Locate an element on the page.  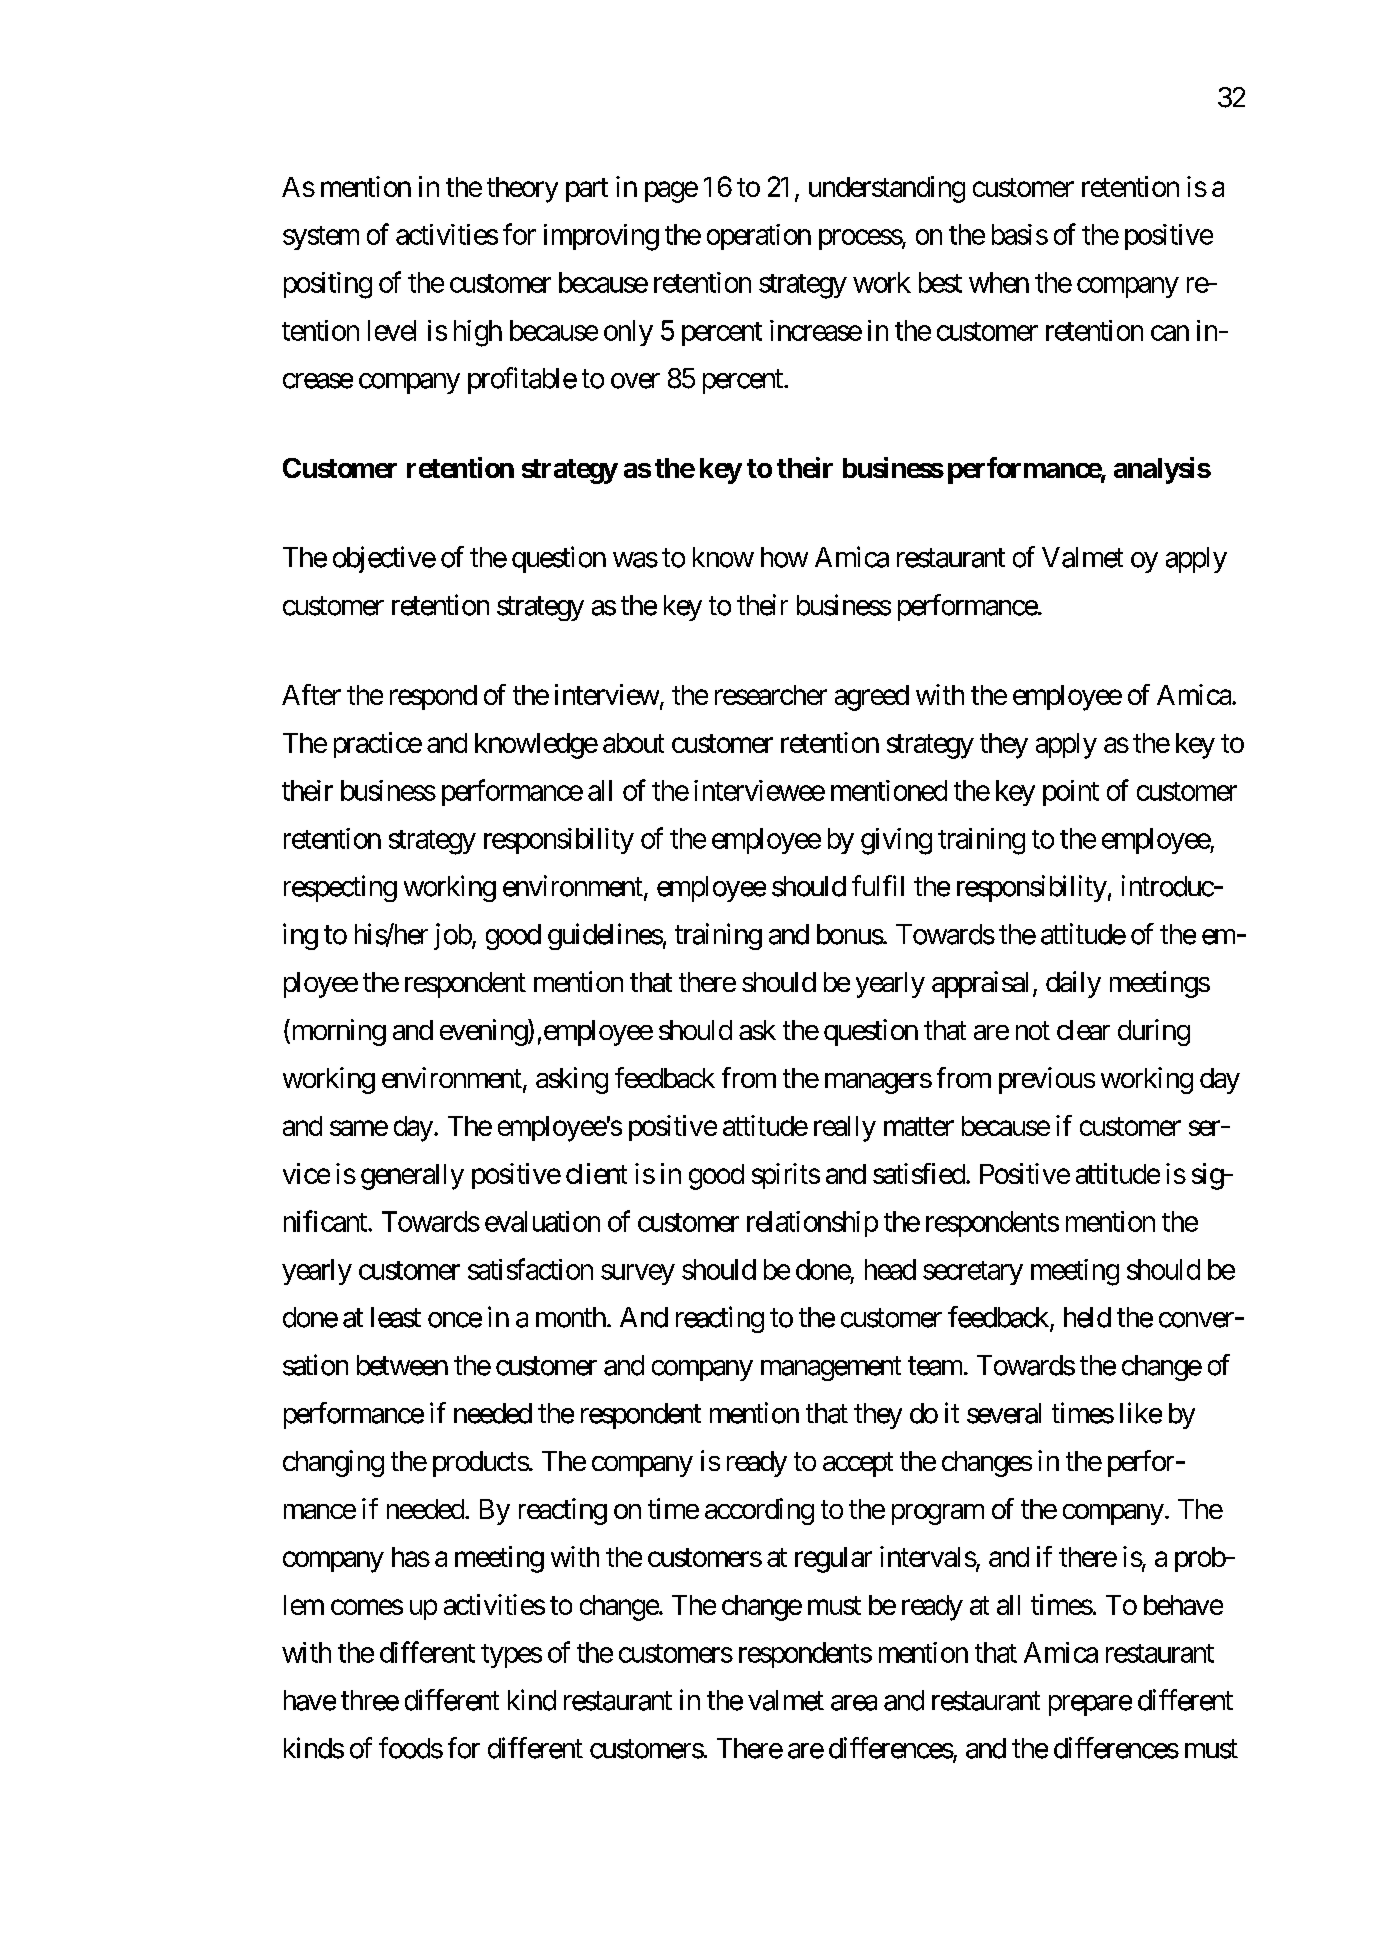
changing is located at coordinates (333, 1463).
